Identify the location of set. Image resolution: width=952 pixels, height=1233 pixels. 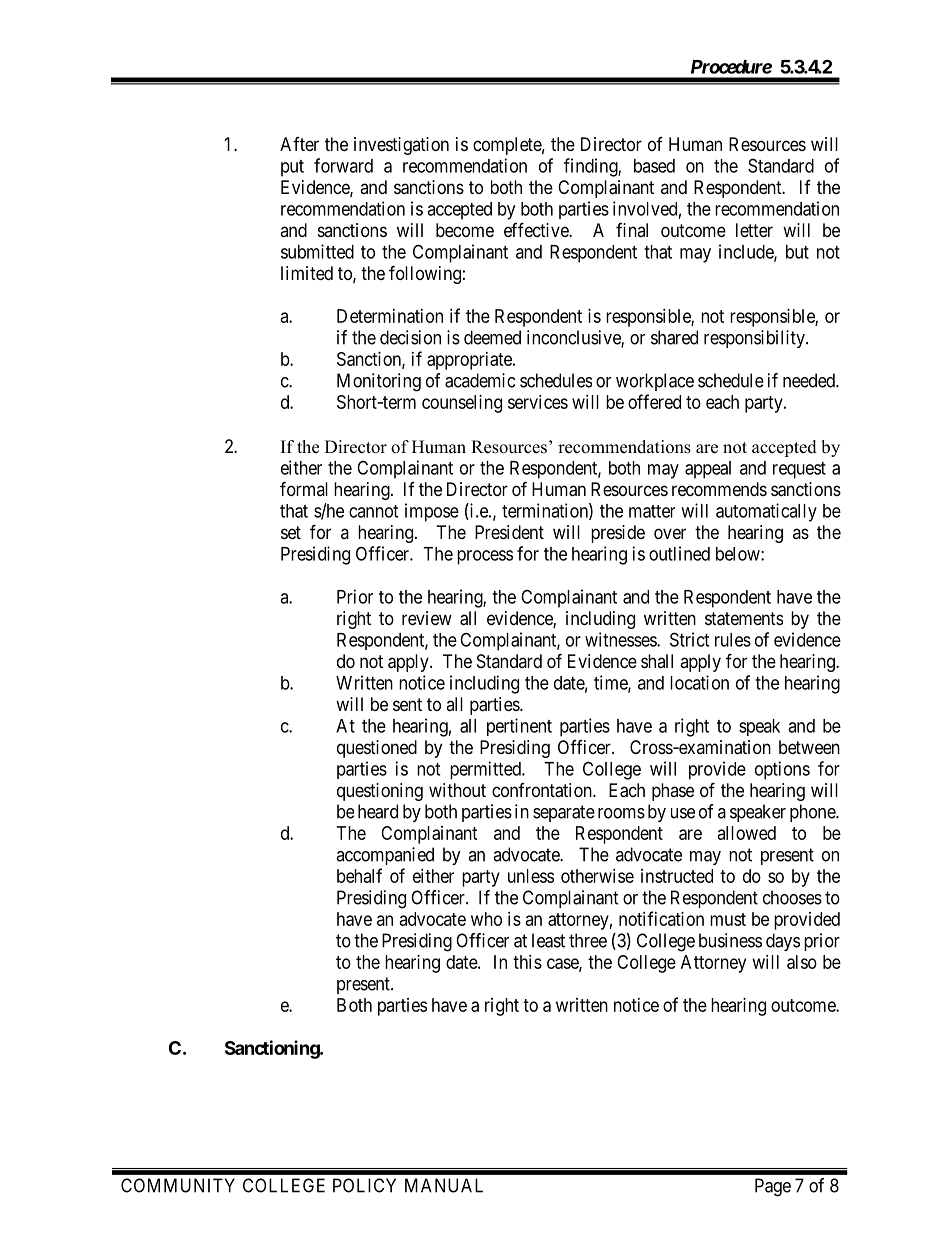
(291, 532).
